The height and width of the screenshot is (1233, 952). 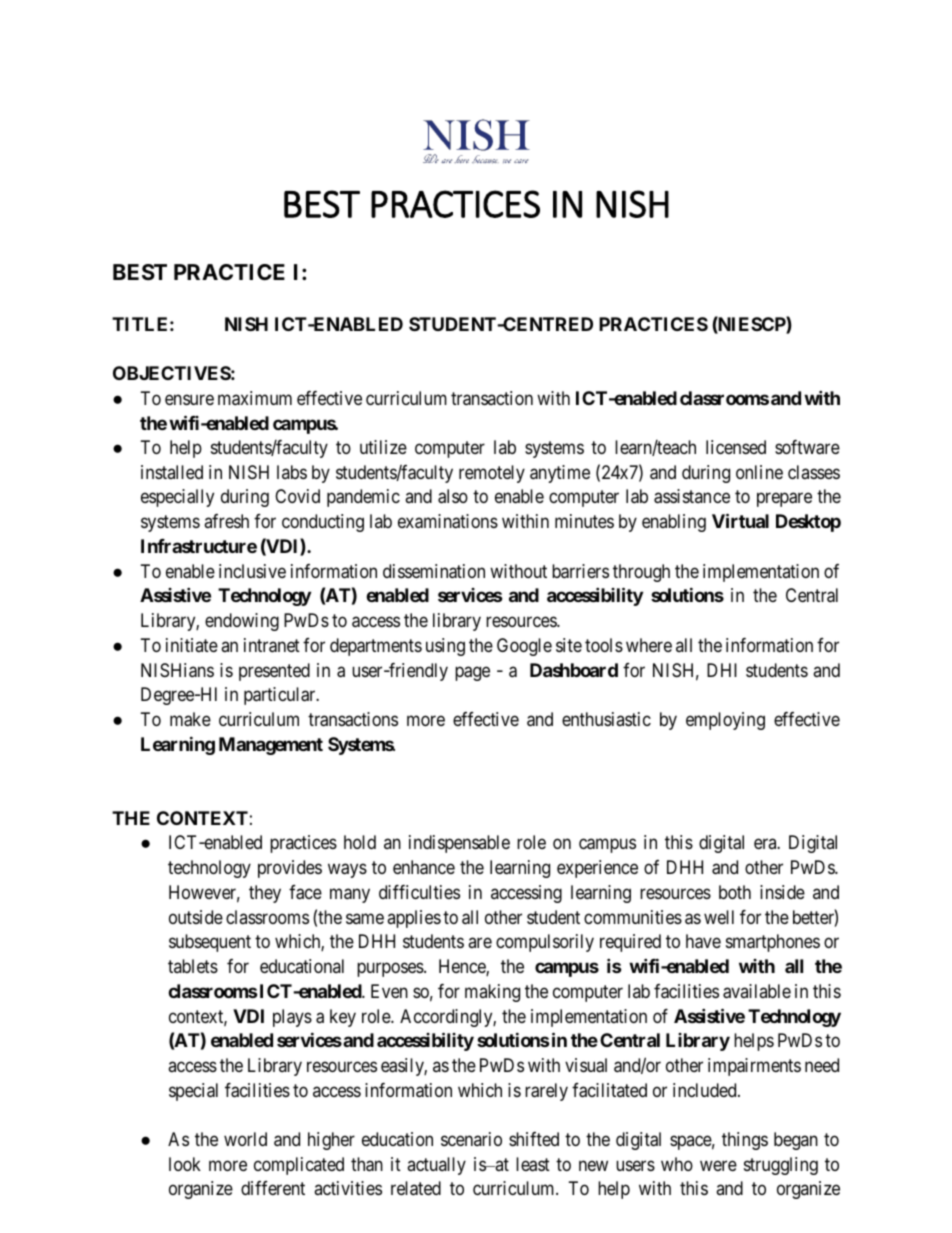 What do you see at coordinates (255, 398) in the screenshot?
I see `maximum` at bounding box center [255, 398].
